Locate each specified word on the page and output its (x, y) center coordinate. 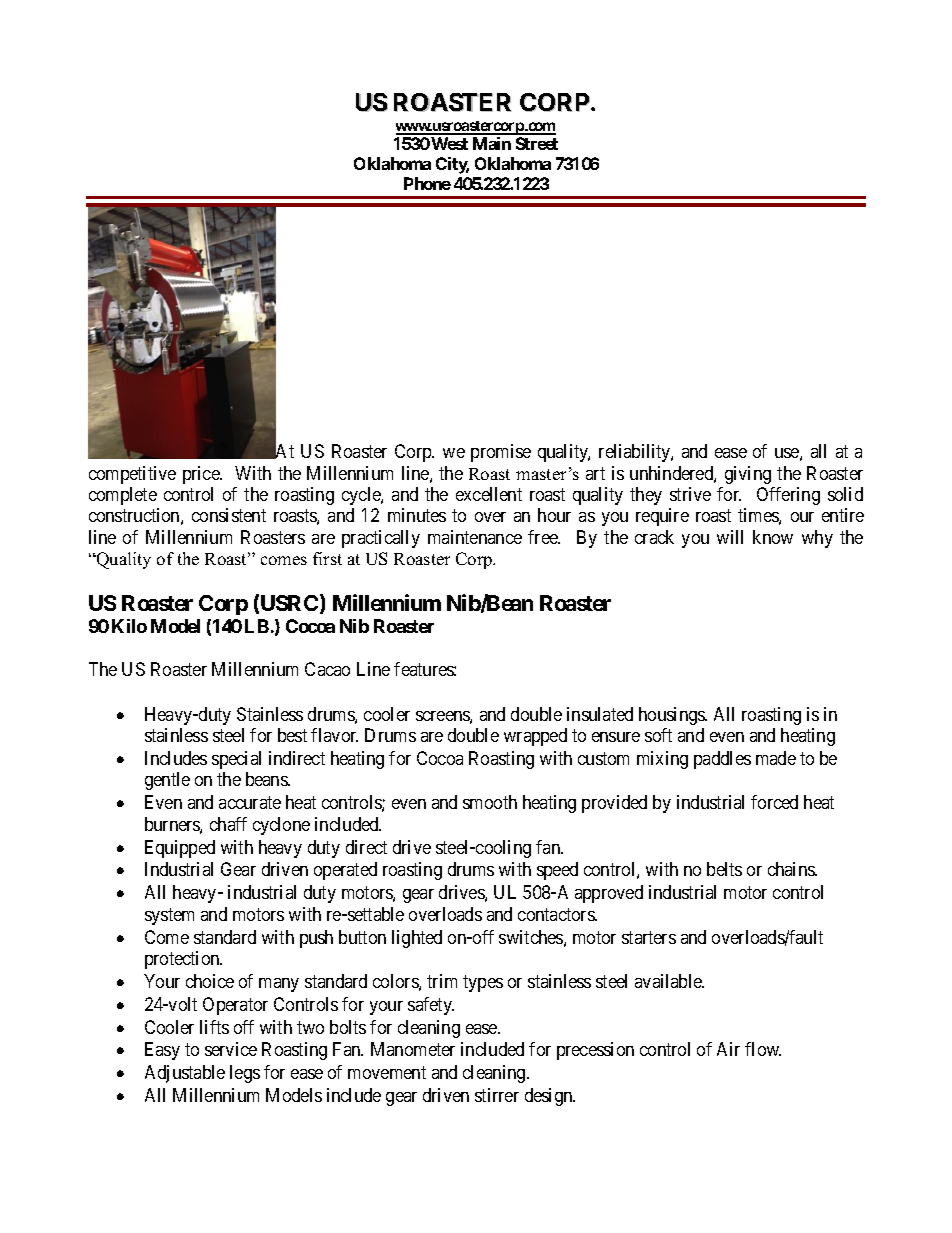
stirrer (497, 1095)
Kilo (129, 626)
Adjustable (185, 1074)
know (773, 537)
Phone (427, 183)
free (544, 537)
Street (537, 143)
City (452, 165)
